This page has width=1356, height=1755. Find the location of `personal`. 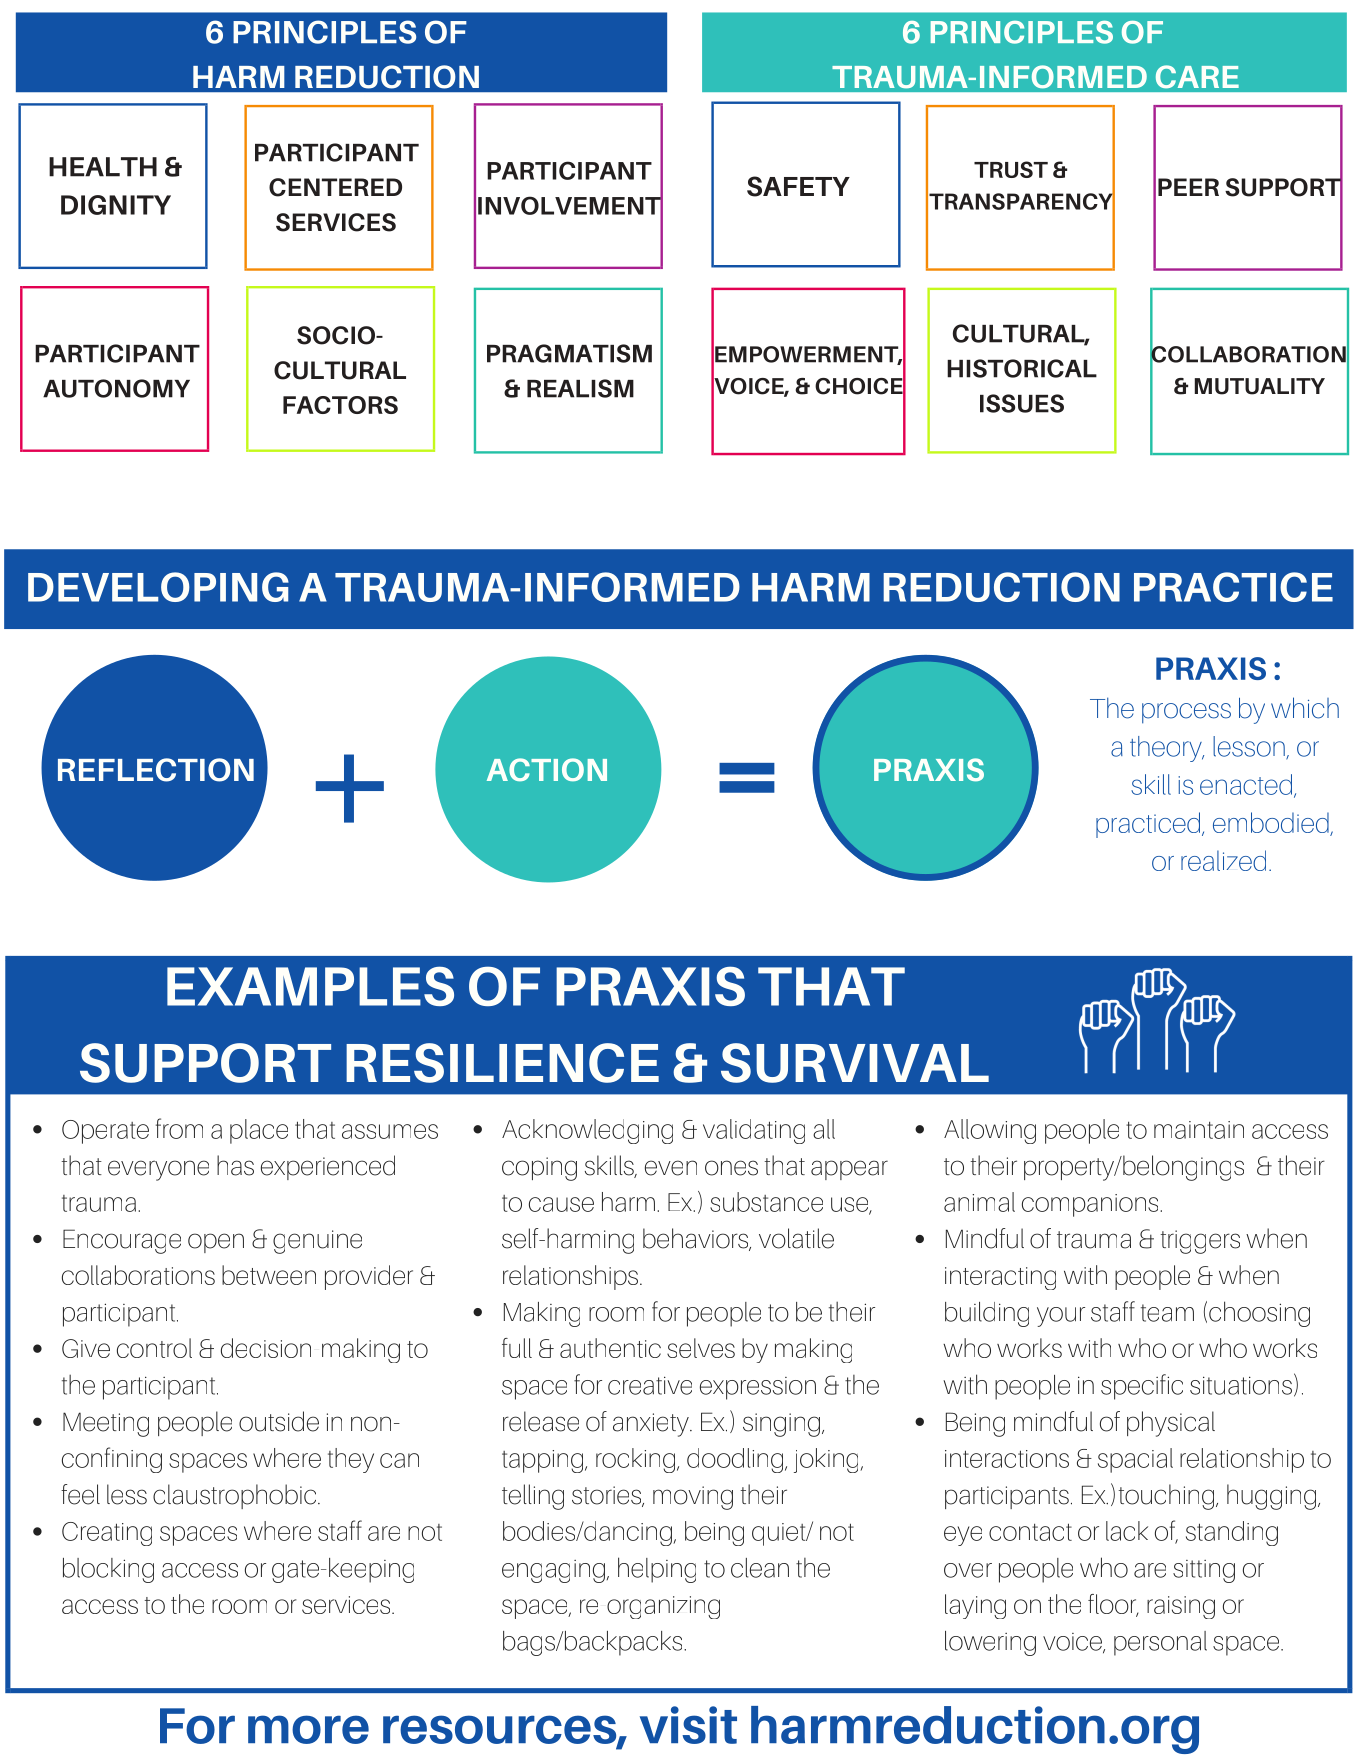

personal is located at coordinates (1160, 1643).
